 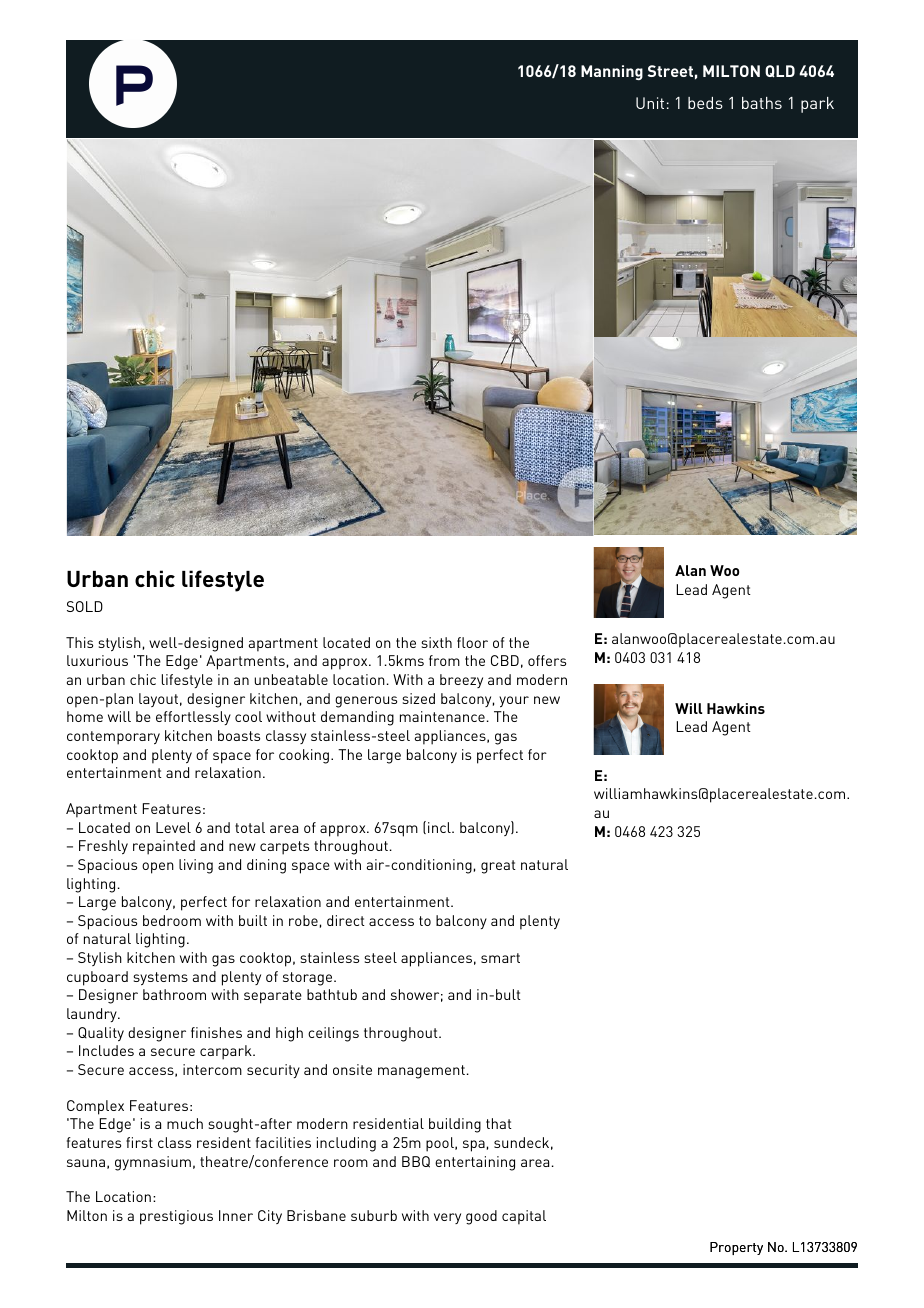 What do you see at coordinates (85, 606) in the image?
I see `SOLD` at bounding box center [85, 606].
